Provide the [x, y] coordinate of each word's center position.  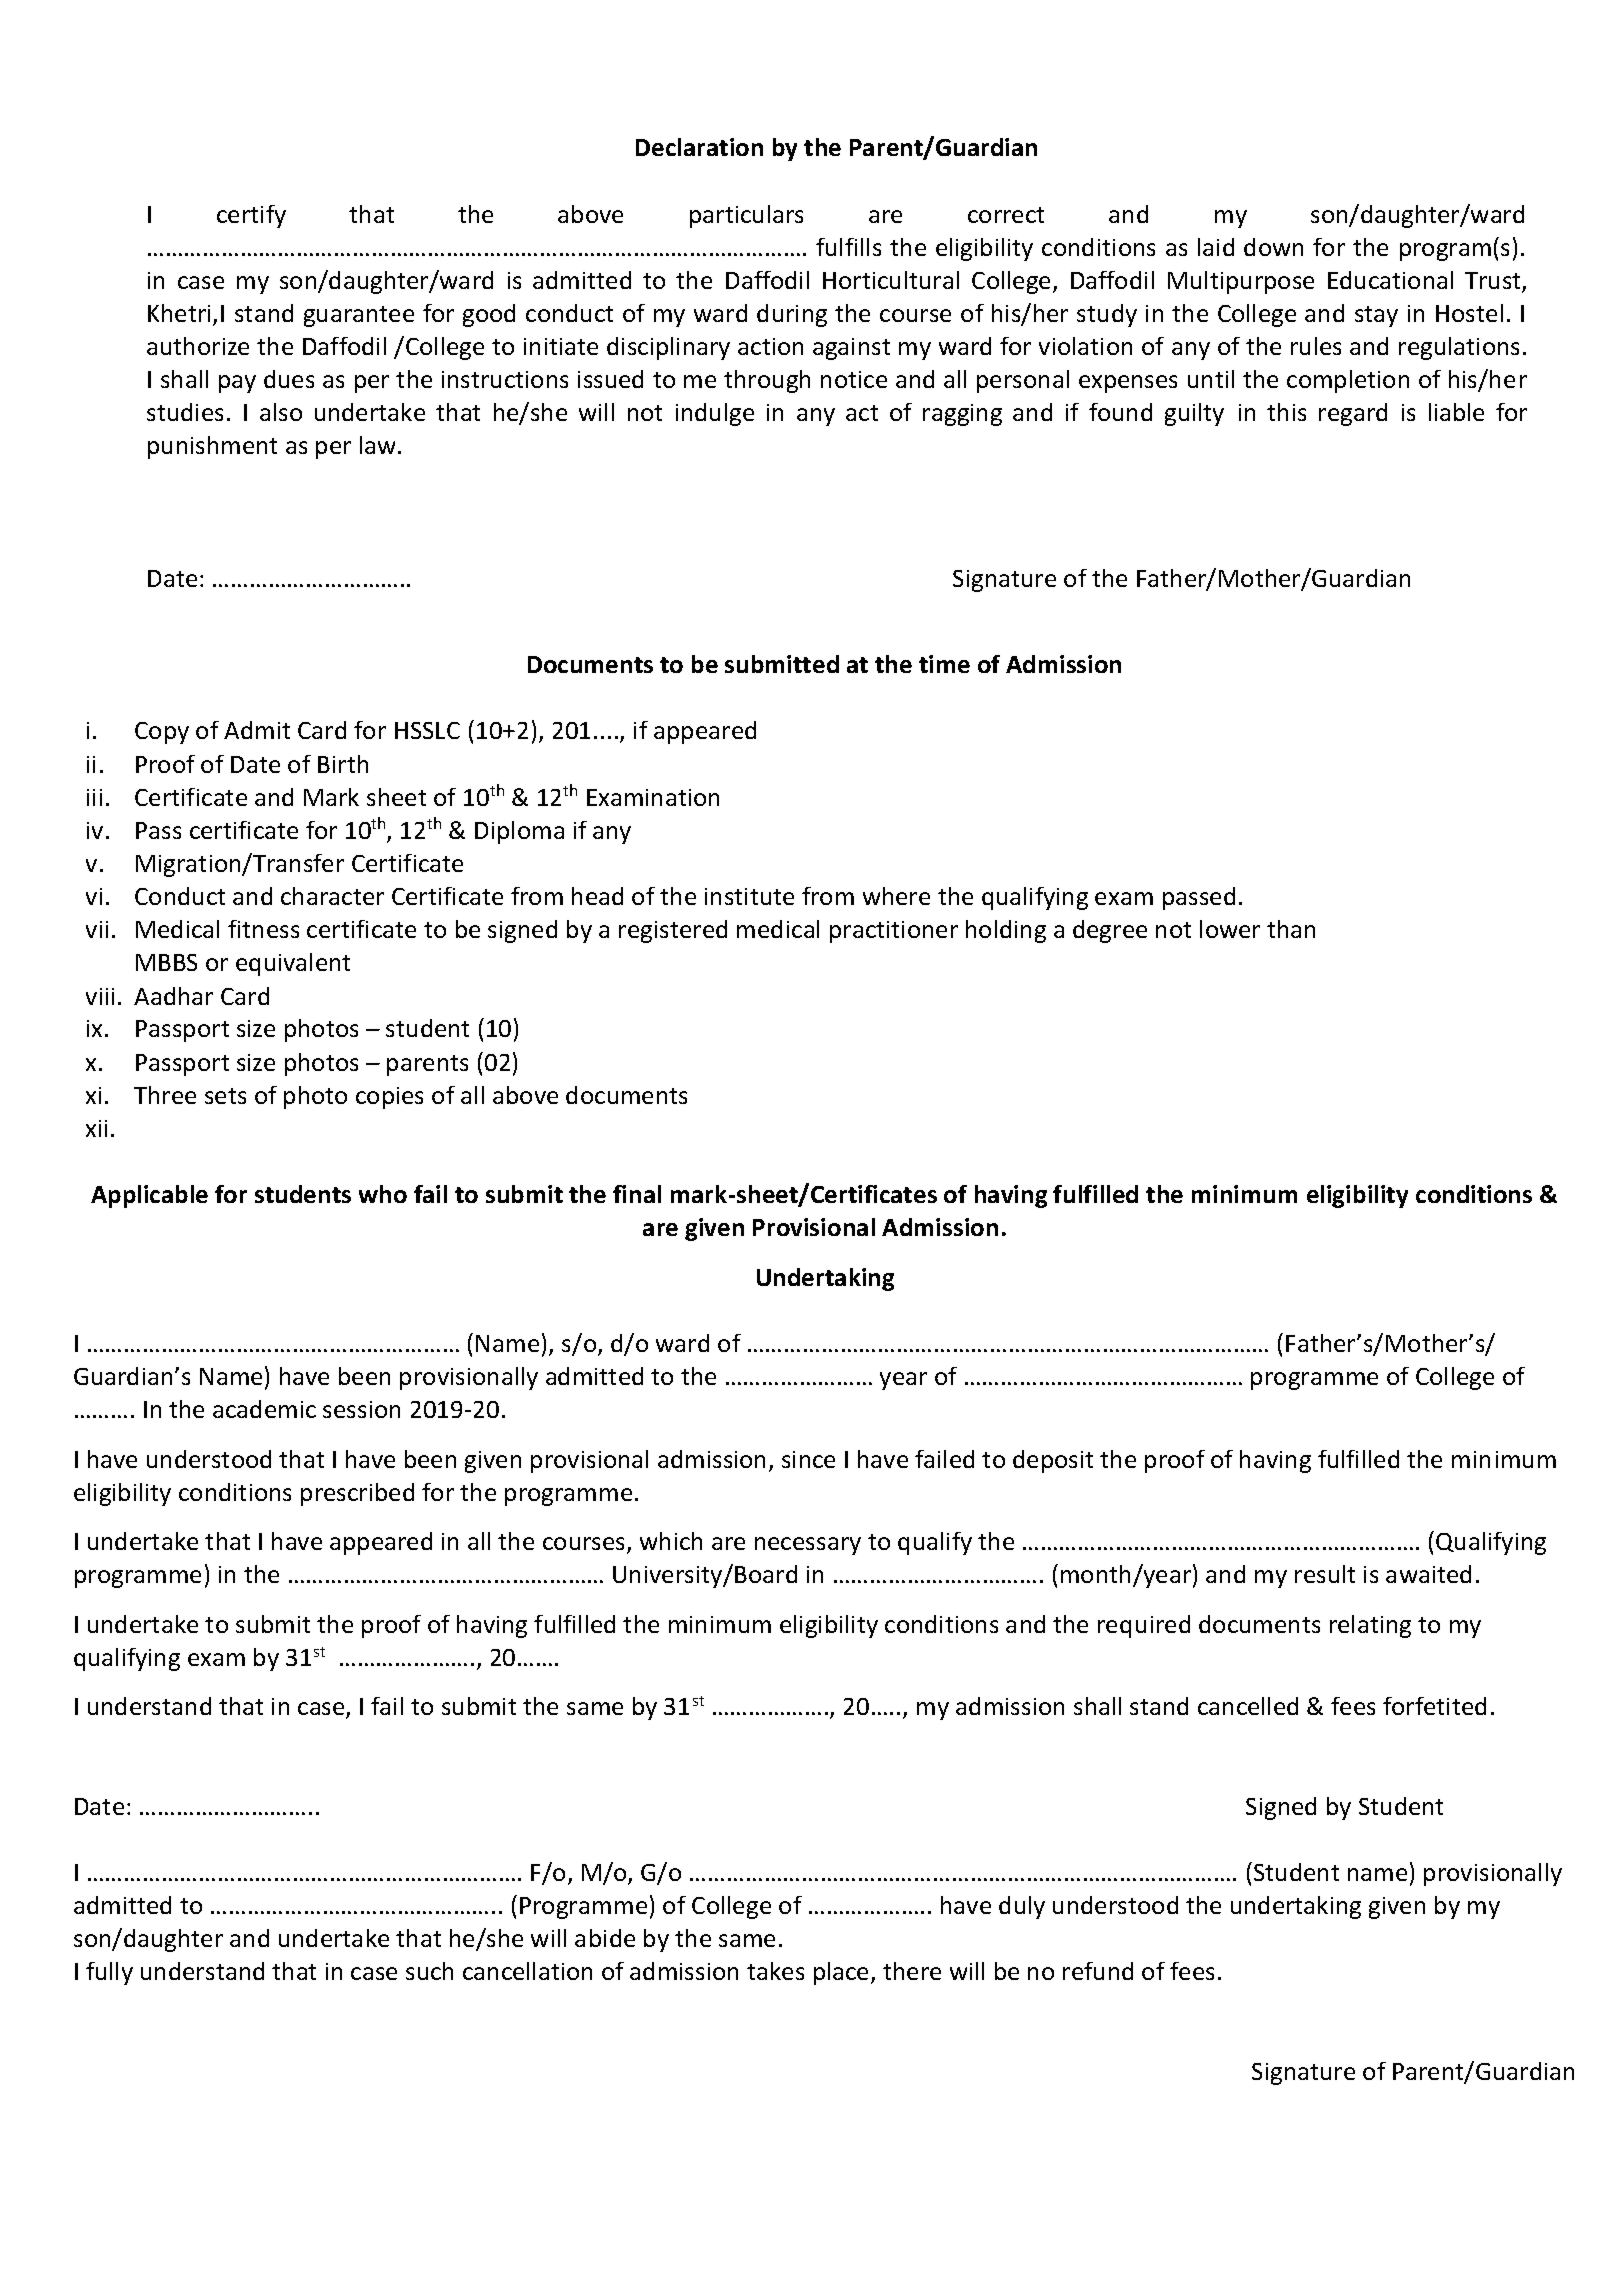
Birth [343, 764]
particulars [746, 216]
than [1291, 929]
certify [251, 216]
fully [109, 1973]
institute [749, 896]
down [1273, 247]
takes [775, 1971]
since [808, 1459]
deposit [1053, 1461]
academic [264, 1409]
